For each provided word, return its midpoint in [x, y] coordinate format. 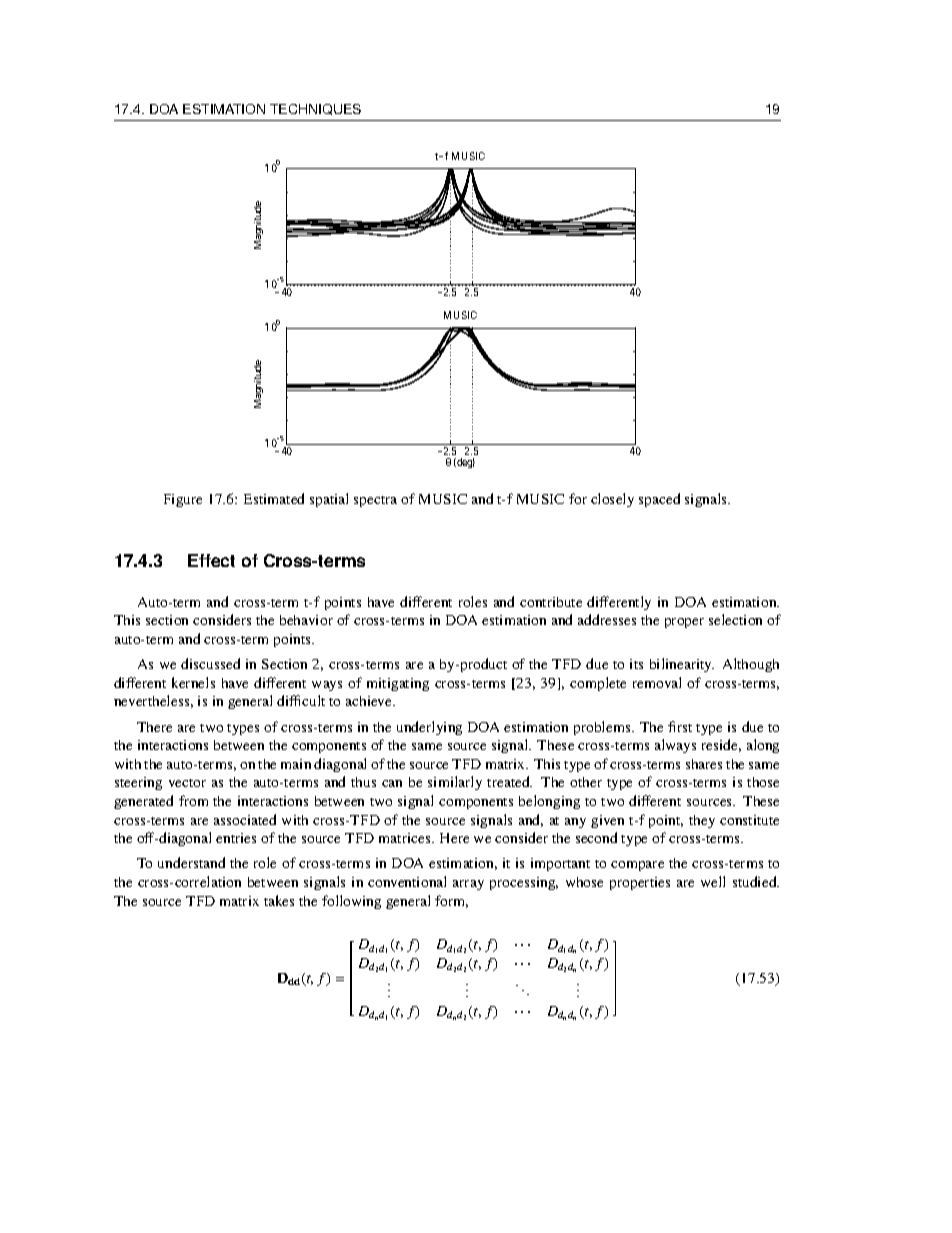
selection [735, 619]
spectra [375, 501]
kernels [193, 682]
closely [612, 500]
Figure [183, 500]
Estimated [274, 498]
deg [465, 463]
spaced [659, 500]
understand [191, 862]
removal [657, 682]
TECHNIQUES [315, 109]
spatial [329, 500]
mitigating [398, 684]
